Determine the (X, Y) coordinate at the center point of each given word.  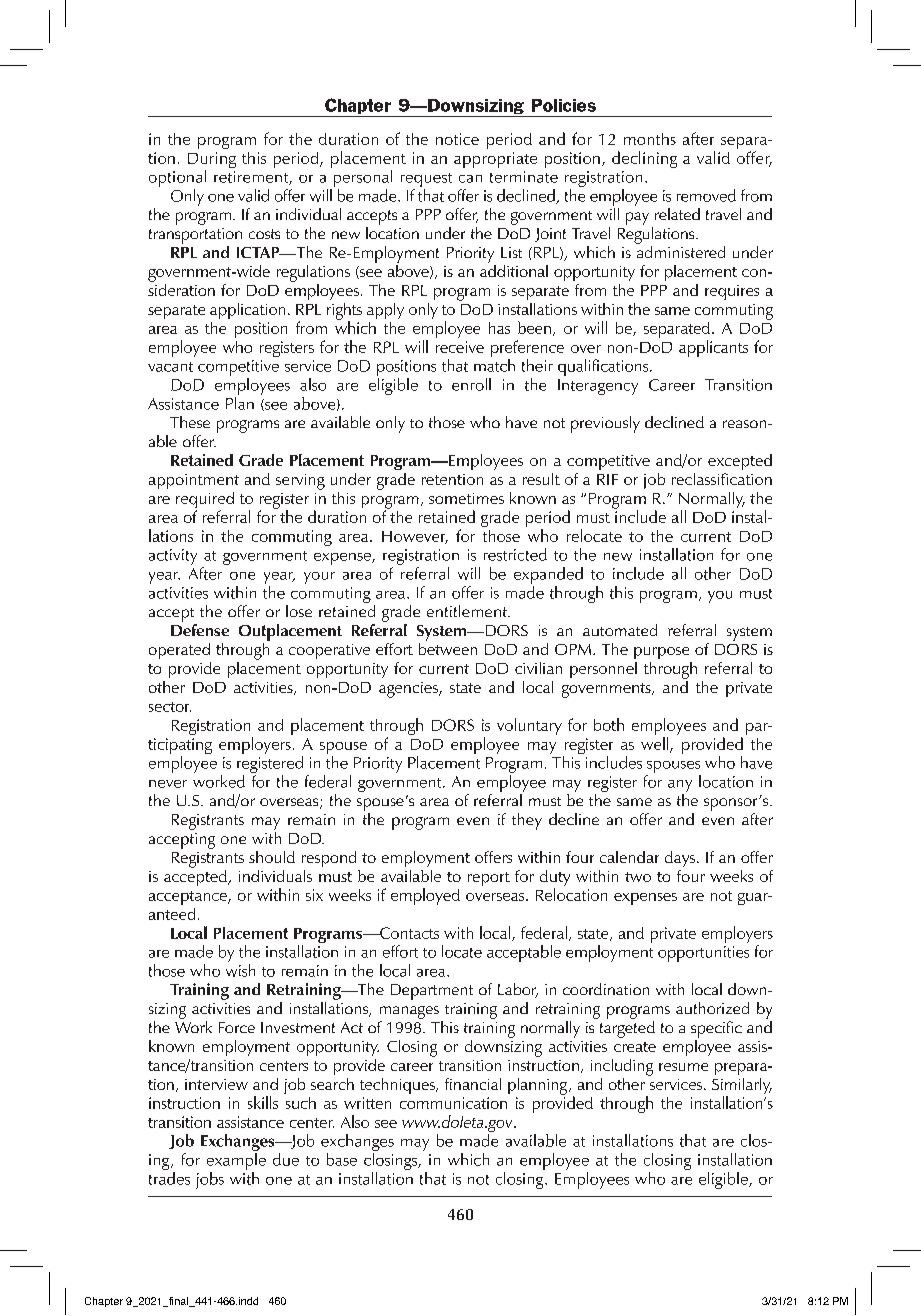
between (448, 647)
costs (264, 234)
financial (473, 1084)
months (650, 139)
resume (683, 1067)
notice (457, 139)
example (236, 1161)
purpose (661, 653)
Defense (200, 628)
